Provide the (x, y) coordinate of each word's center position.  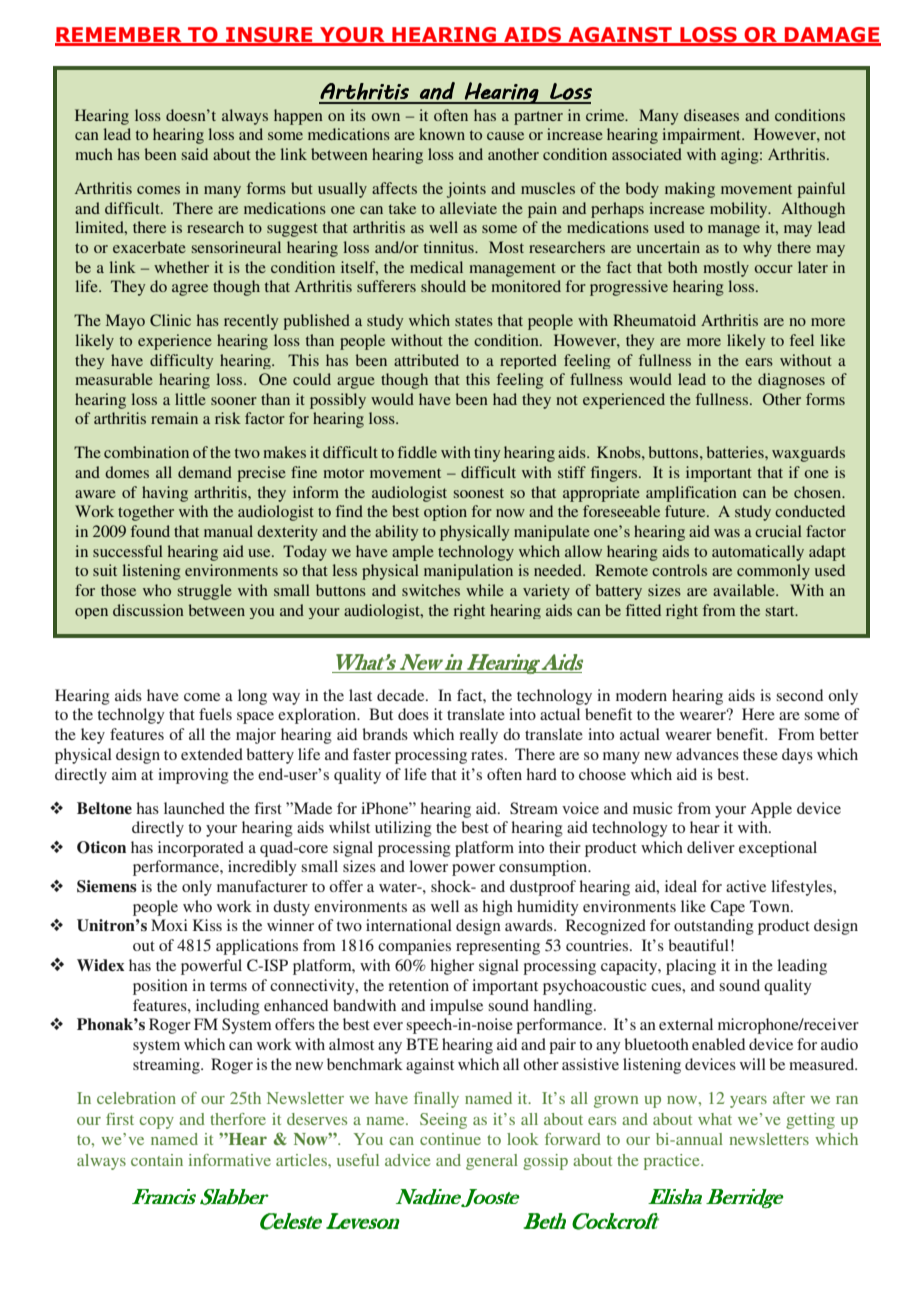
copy (156, 1123)
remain (174, 418)
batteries (736, 452)
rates (487, 755)
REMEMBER (119, 36)
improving (193, 776)
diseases (711, 115)
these (760, 754)
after (789, 1098)
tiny (487, 454)
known (442, 134)
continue (450, 1139)
